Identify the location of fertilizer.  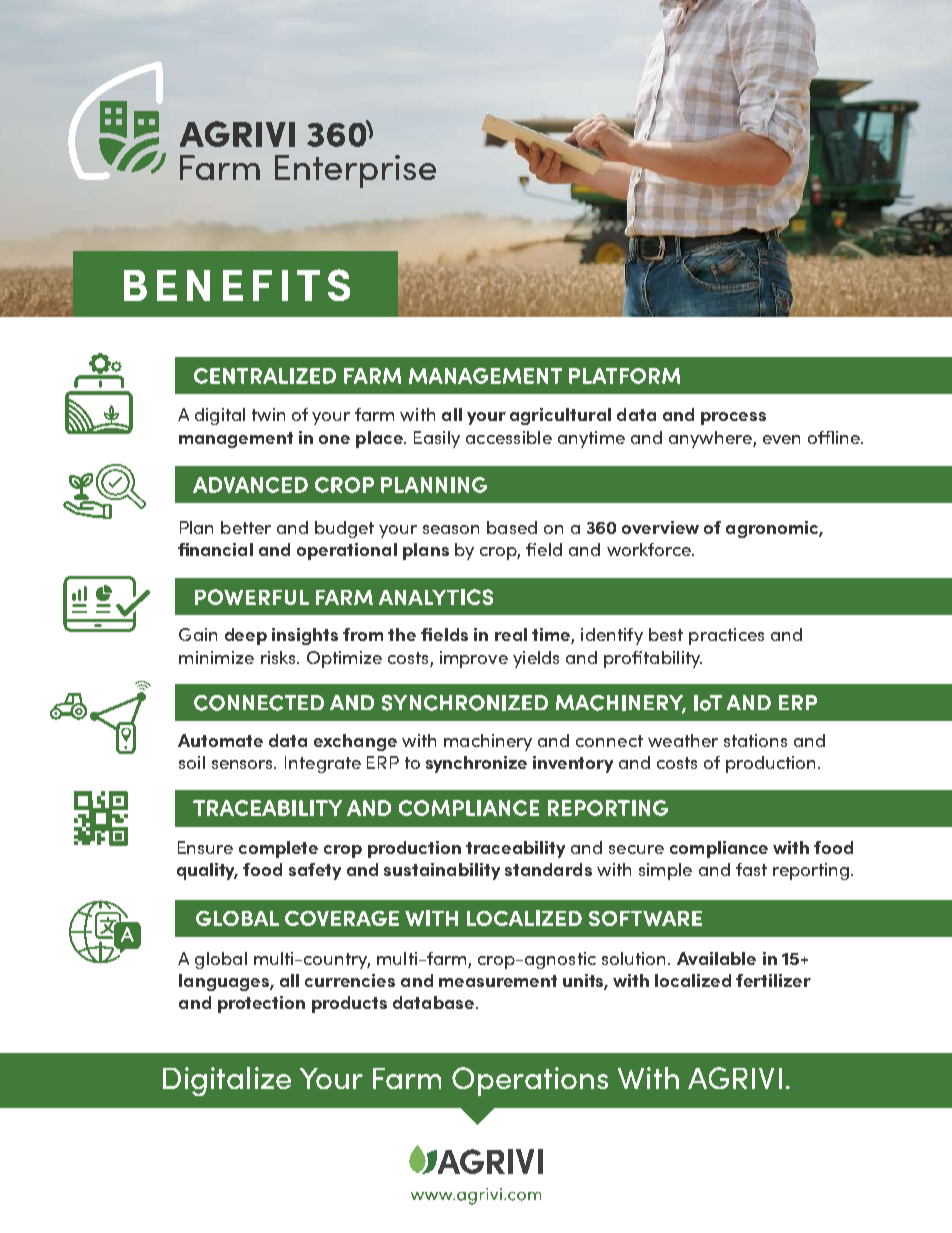
(773, 980).
